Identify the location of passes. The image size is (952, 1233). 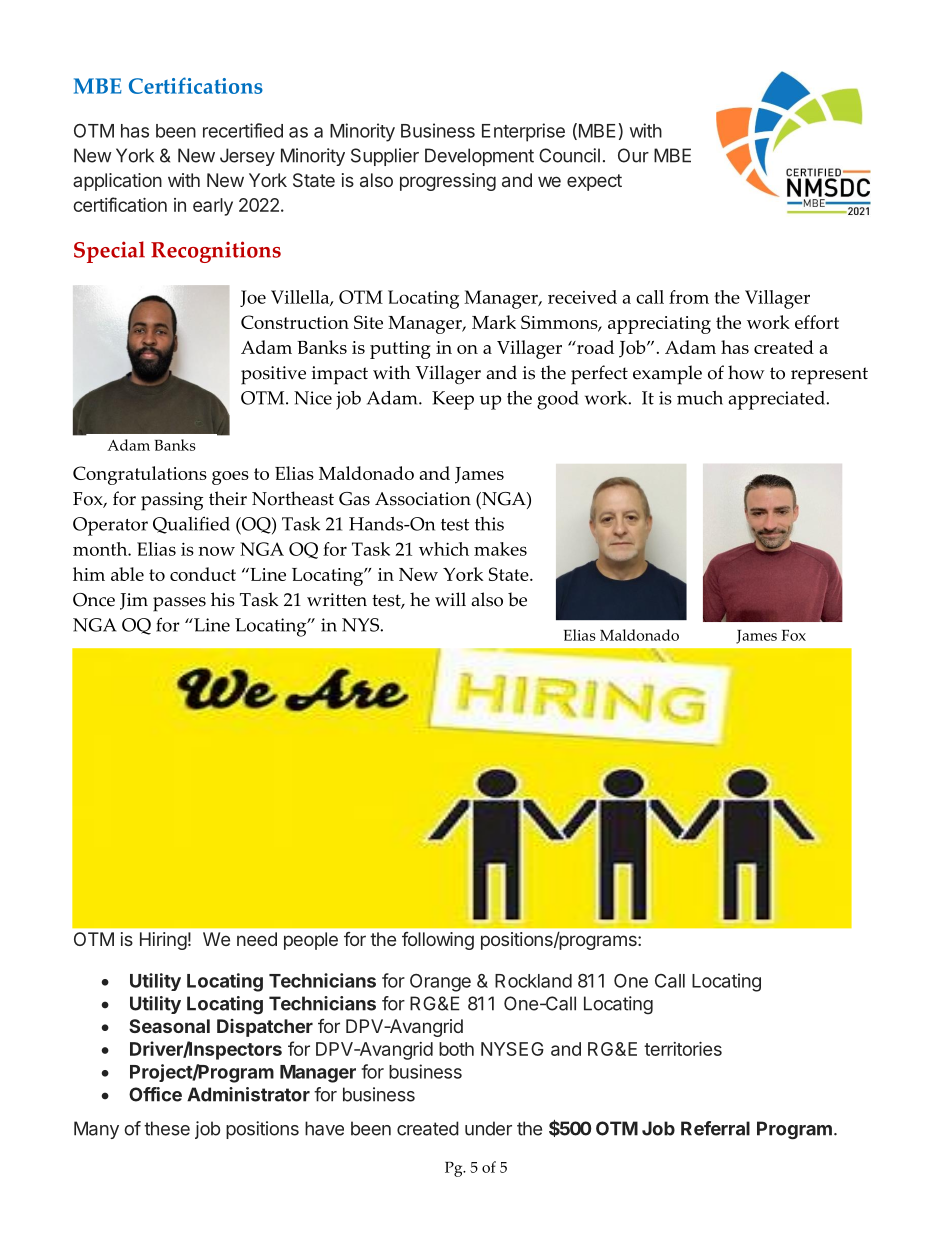
(179, 604).
